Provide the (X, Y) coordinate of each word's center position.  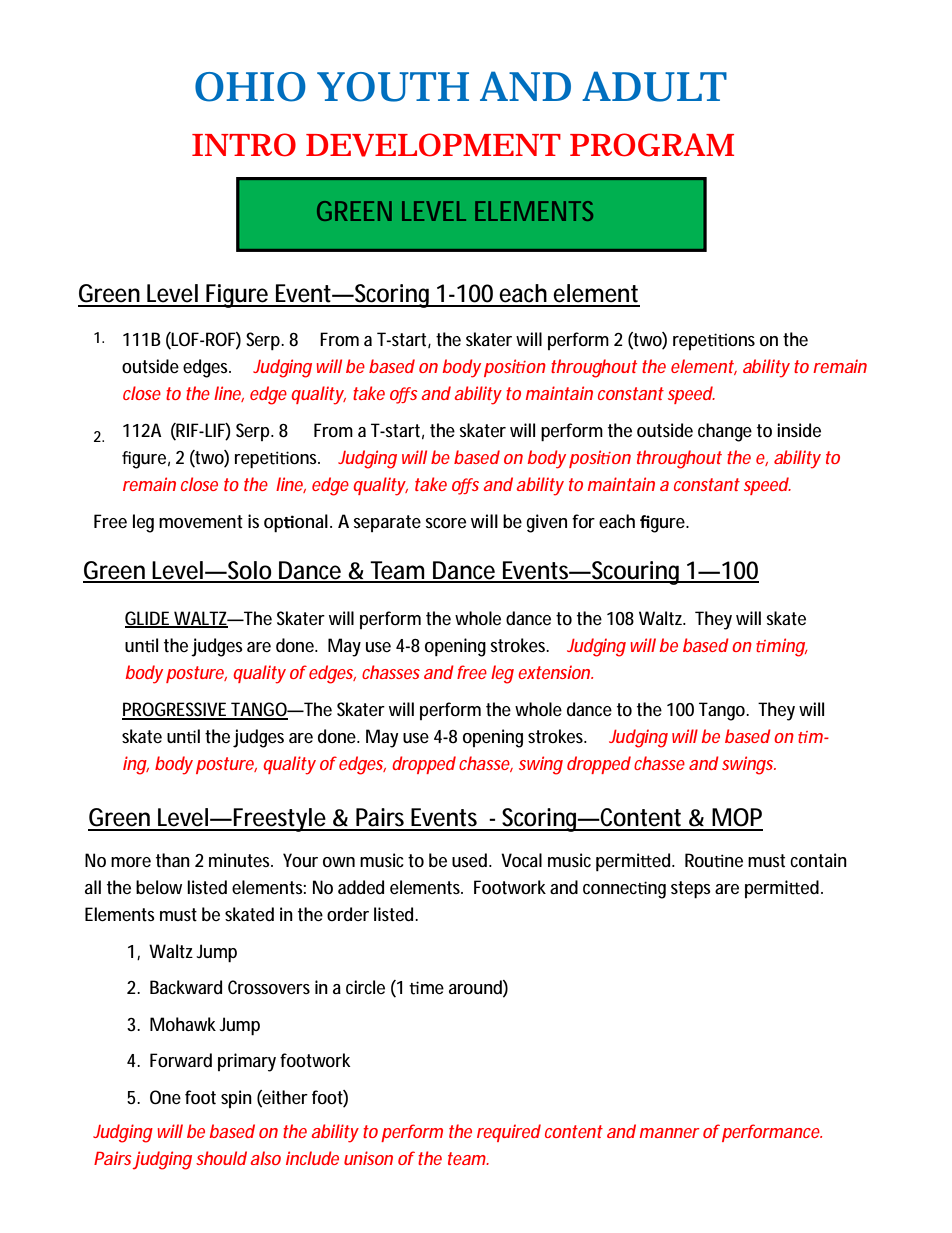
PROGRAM (652, 145)
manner (670, 1133)
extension (555, 672)
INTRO (244, 145)
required (509, 1133)
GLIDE (149, 619)
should (221, 1158)
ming (786, 647)
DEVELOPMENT (433, 145)
